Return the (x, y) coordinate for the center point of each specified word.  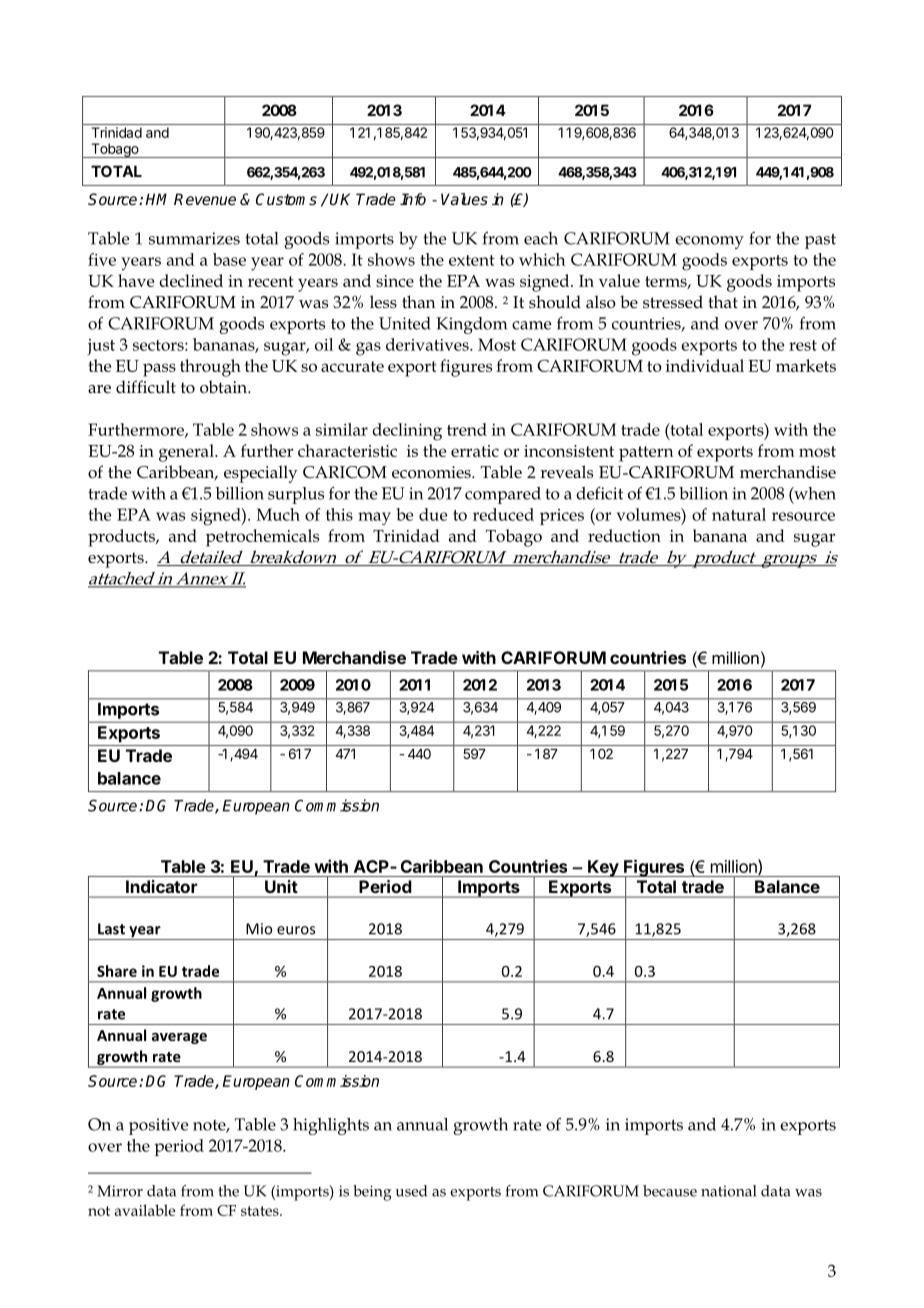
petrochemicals (262, 538)
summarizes (194, 238)
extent (472, 260)
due (433, 514)
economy (709, 242)
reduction (624, 535)
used (411, 1191)
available (145, 1210)
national (728, 1191)
